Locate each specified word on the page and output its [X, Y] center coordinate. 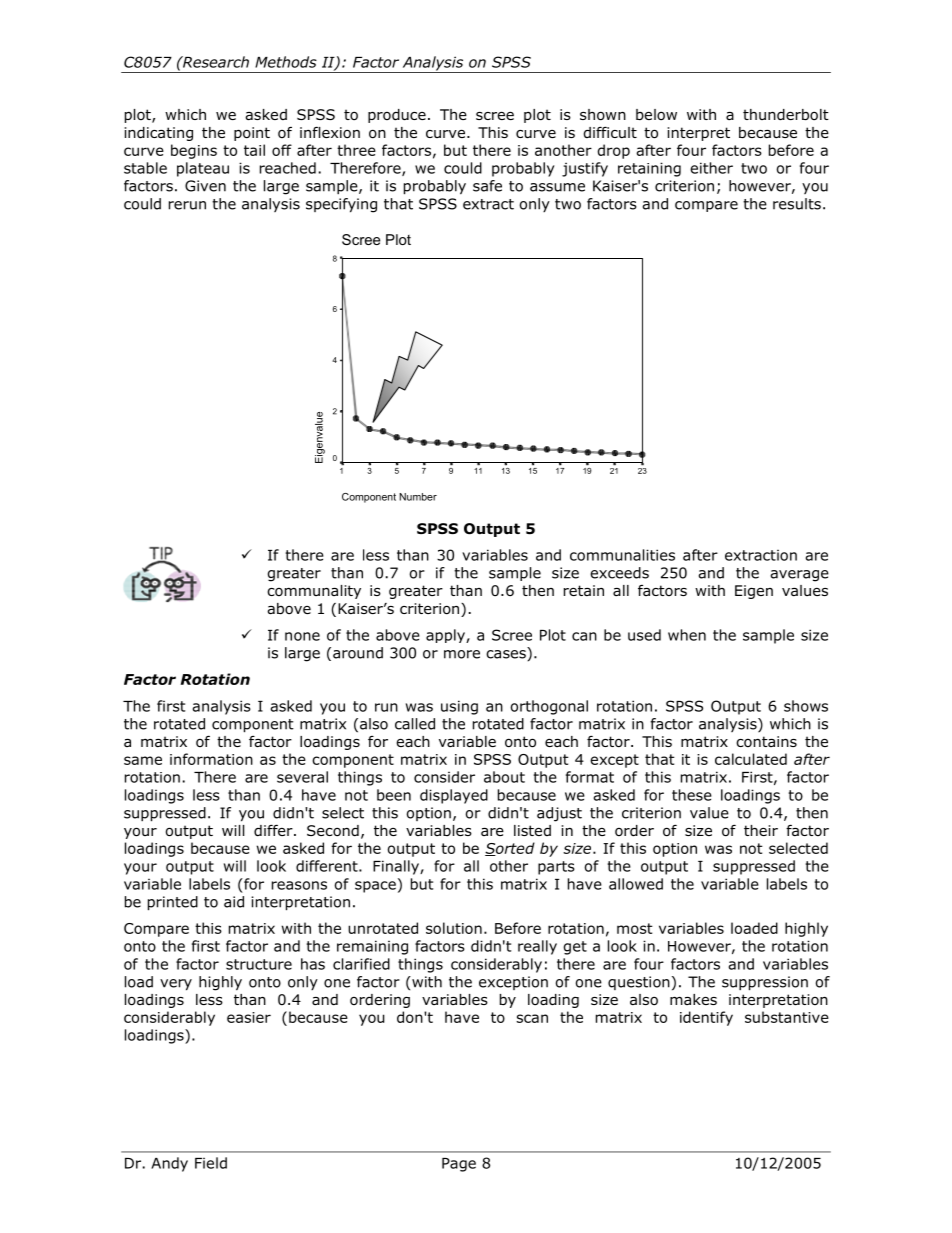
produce [397, 116]
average [799, 576]
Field [211, 1163]
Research [215, 62]
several [302, 777]
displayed [454, 796]
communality [314, 592]
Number [418, 497]
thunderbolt [786, 115]
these [692, 795]
